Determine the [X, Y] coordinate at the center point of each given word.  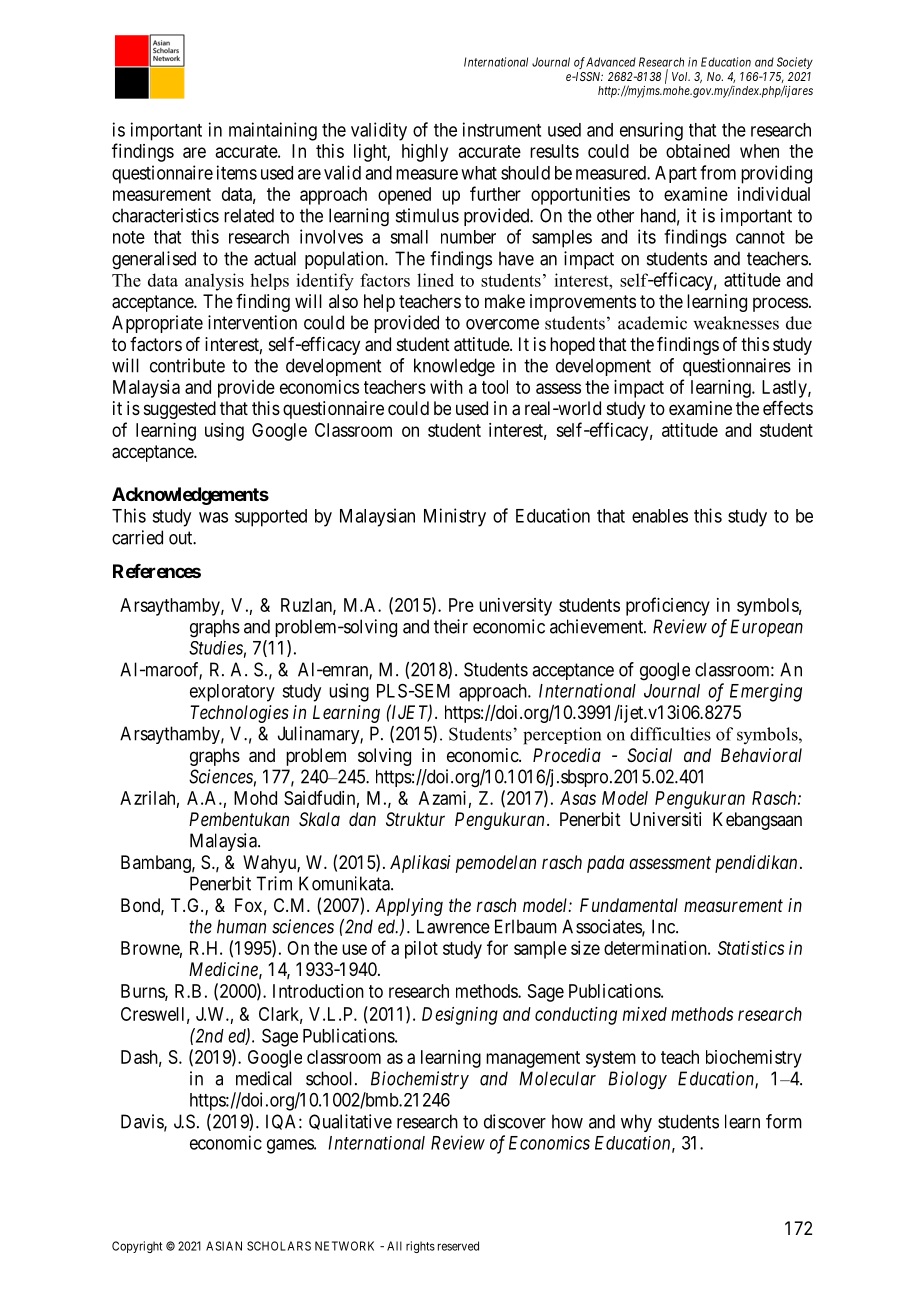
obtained [698, 151]
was [213, 517]
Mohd [255, 798]
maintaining [273, 131]
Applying [409, 907]
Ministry [455, 517]
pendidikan [756, 864]
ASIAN [224, 1246]
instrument [502, 129]
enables [660, 516]
